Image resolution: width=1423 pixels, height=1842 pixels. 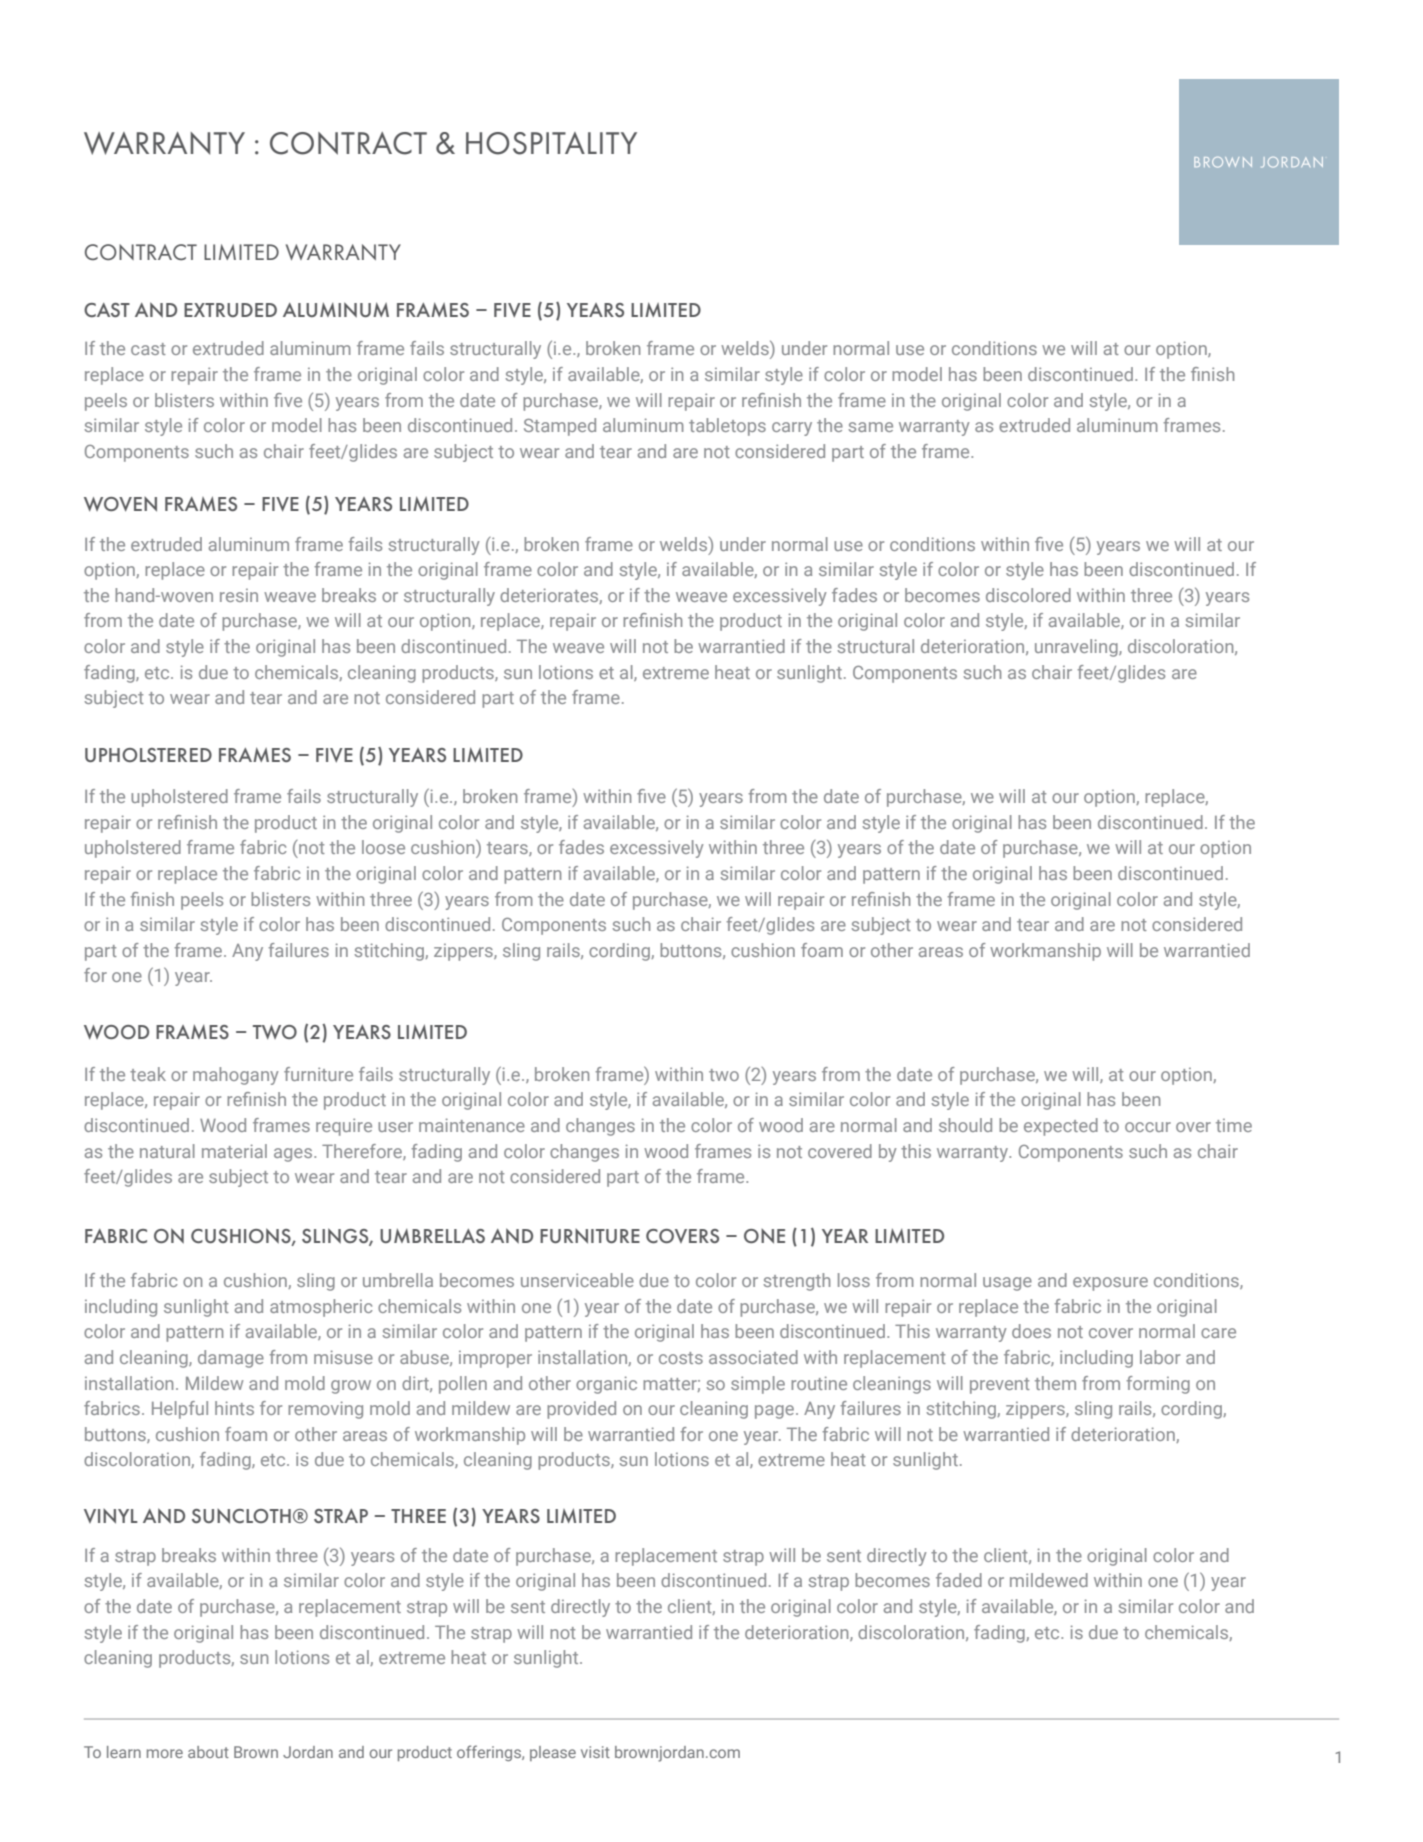 What do you see at coordinates (234, 1151) in the screenshot?
I see `material` at bounding box center [234, 1151].
